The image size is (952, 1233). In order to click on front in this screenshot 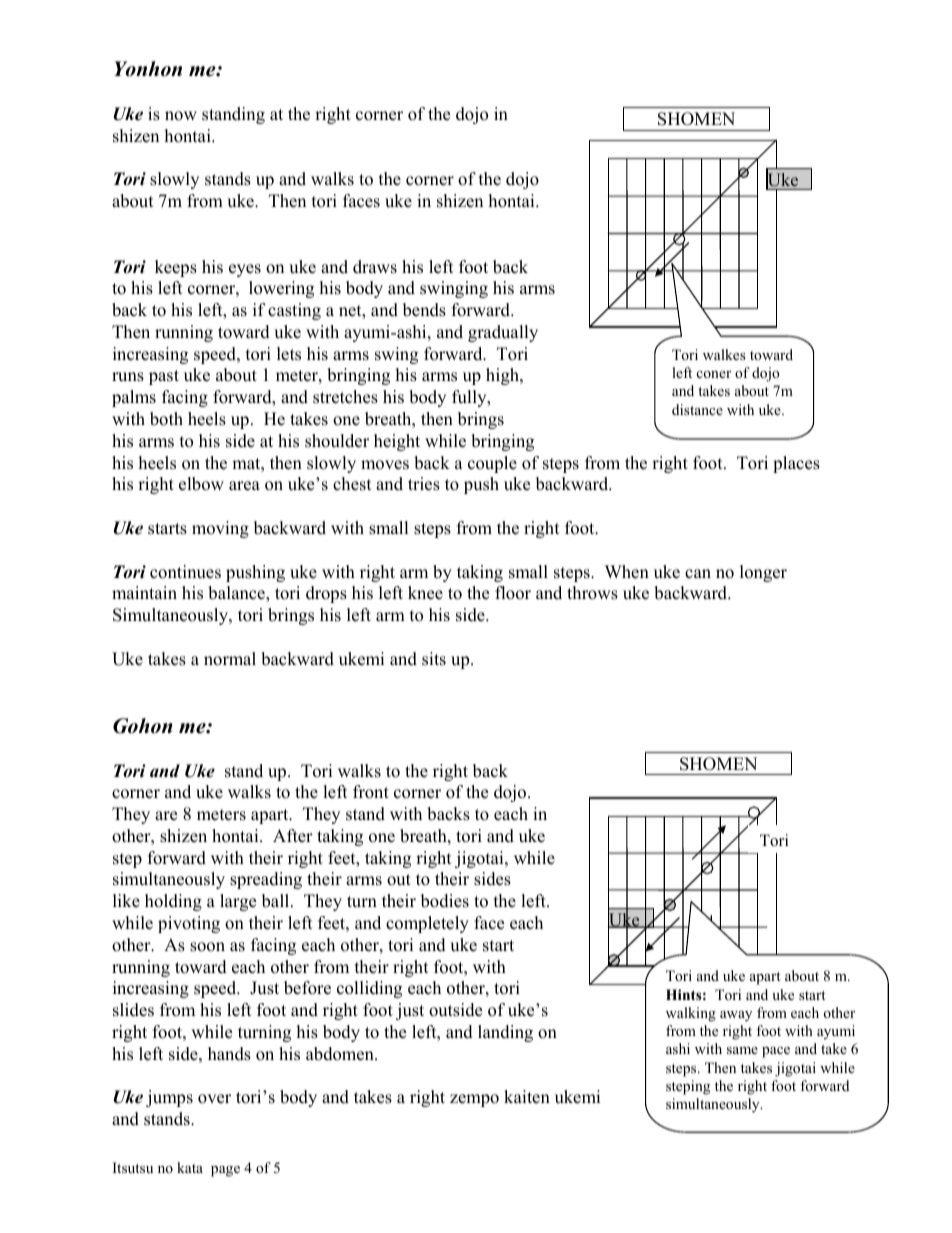, I will do `click(371, 792)`.
